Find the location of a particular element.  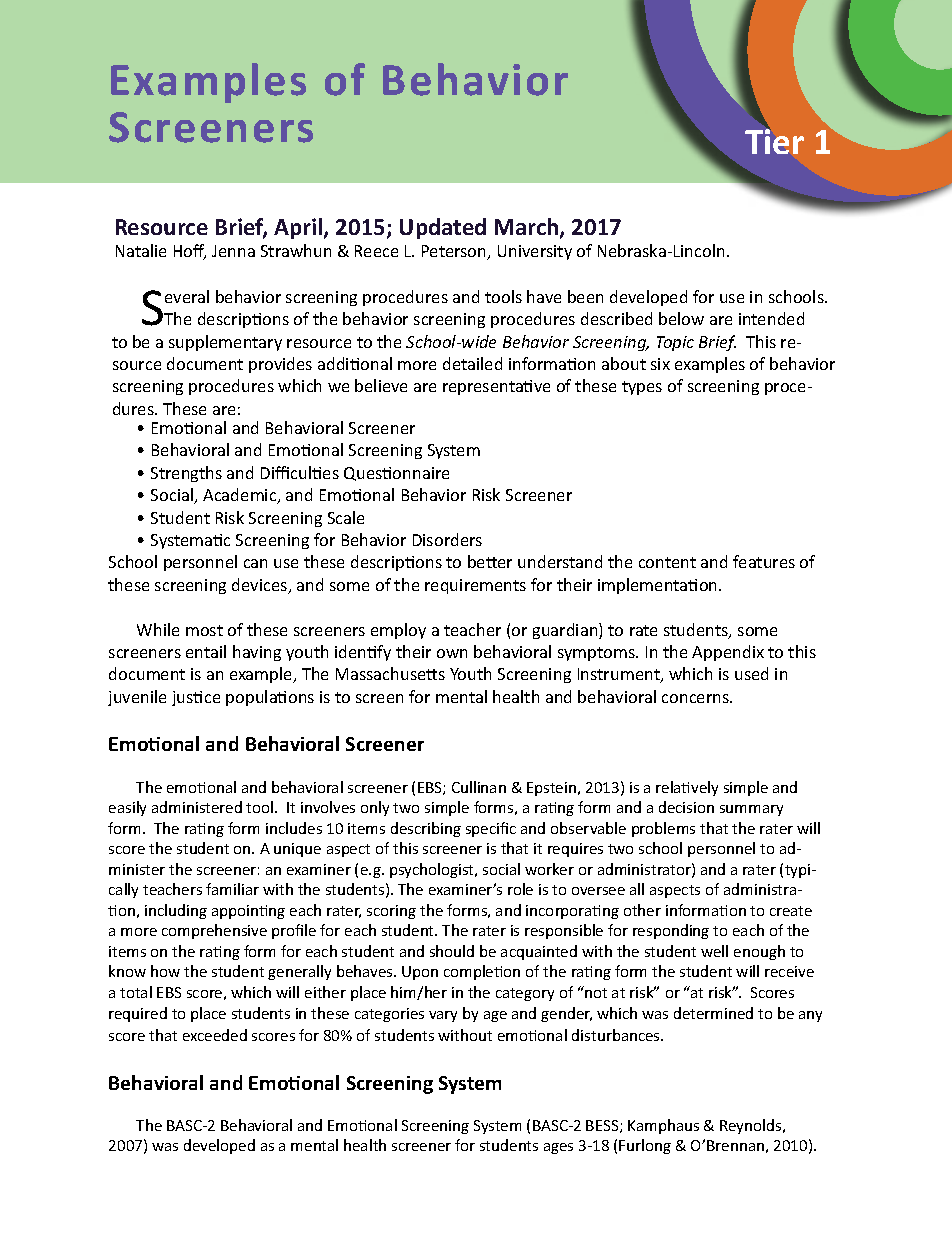

exceeded is located at coordinates (215, 1035).
